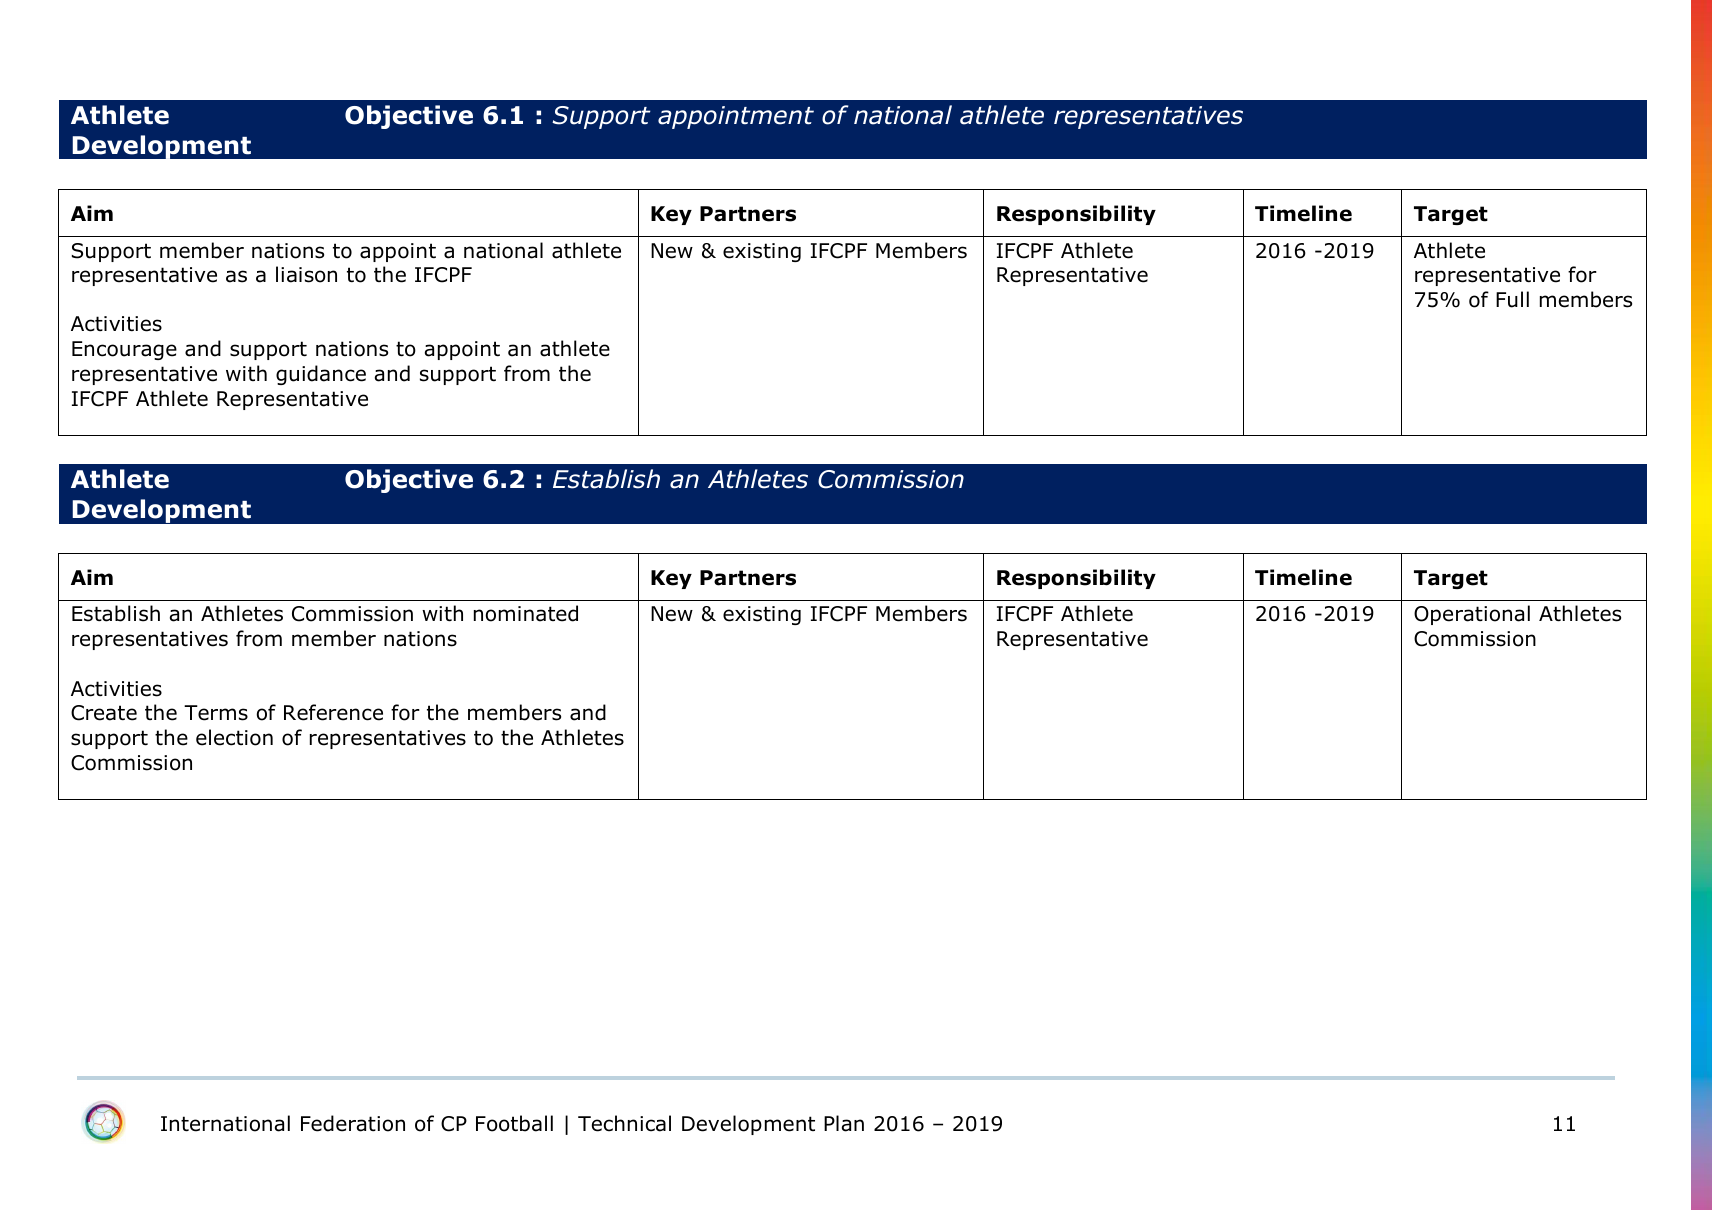 The height and width of the screenshot is (1210, 1712). Describe the element at coordinates (306, 274) in the screenshot. I see `liaison` at that location.
